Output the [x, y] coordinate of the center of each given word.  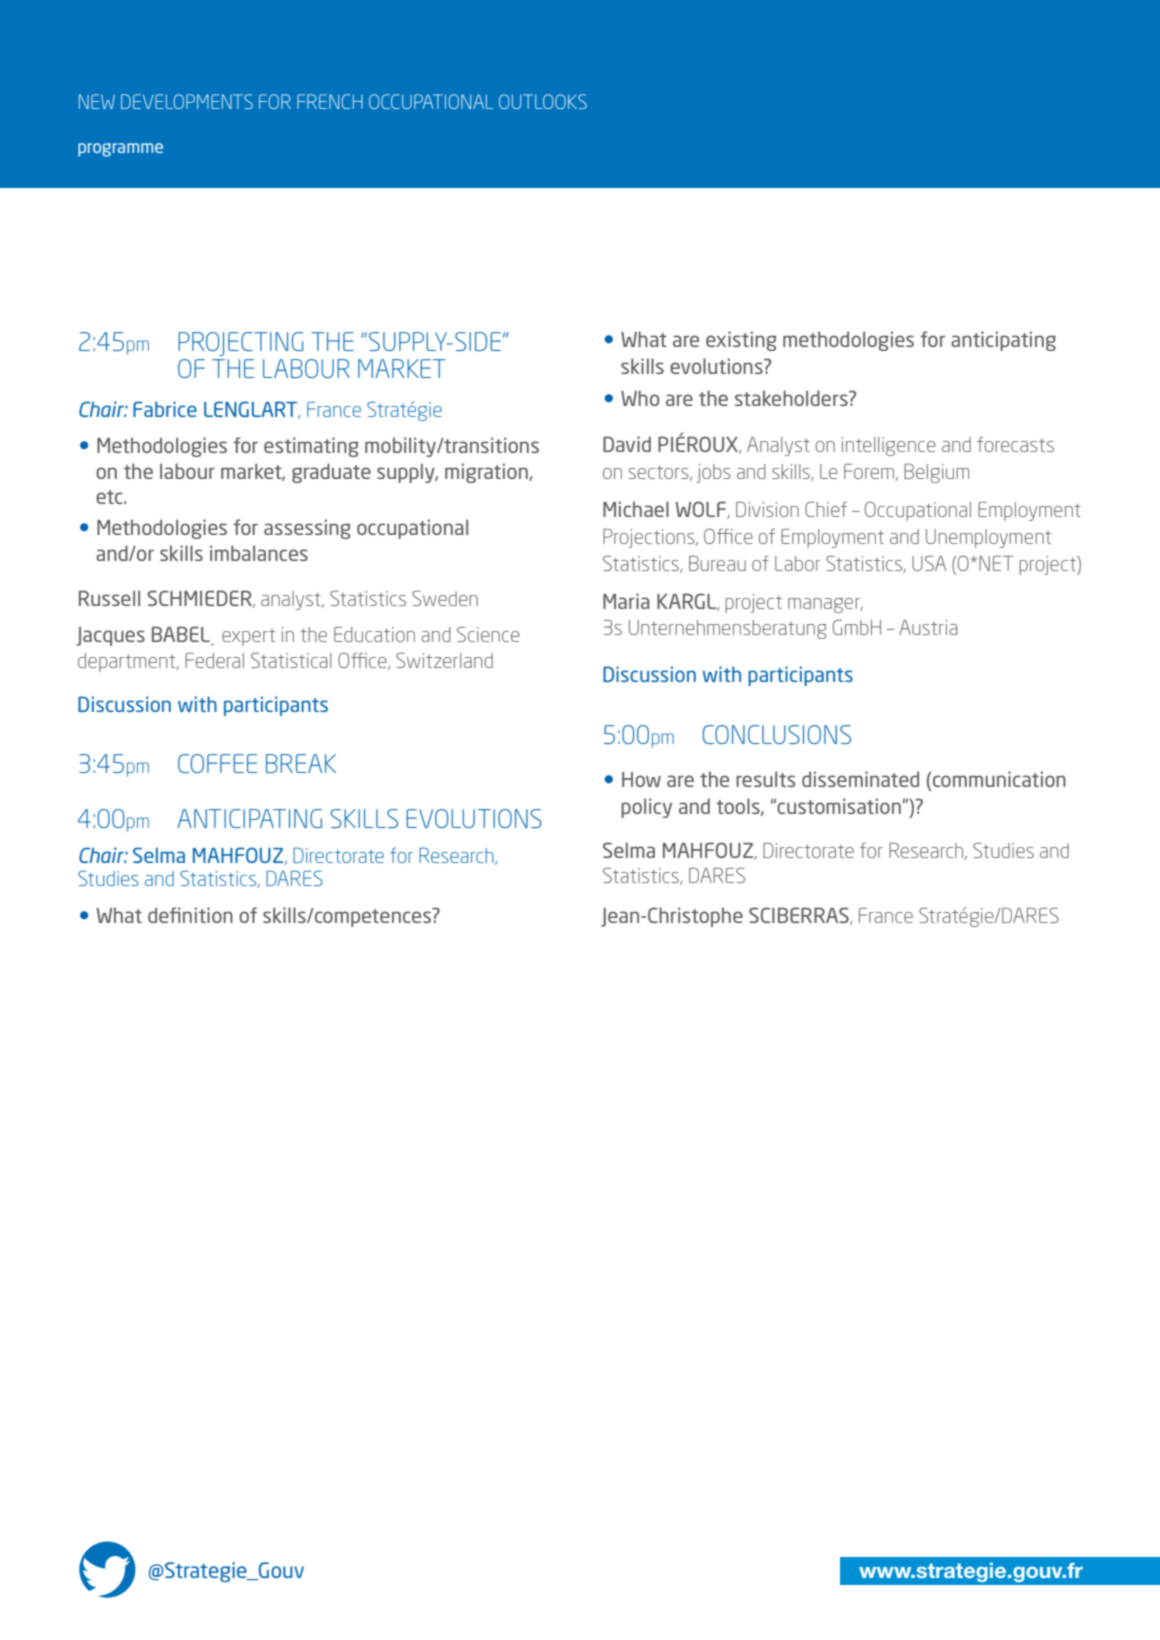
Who [640, 398]
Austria [928, 627]
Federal [214, 660]
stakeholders [792, 398]
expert [248, 637]
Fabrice [165, 409]
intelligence [889, 446]
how [641, 779]
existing [741, 341]
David [627, 444]
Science [488, 634]
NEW [97, 101]
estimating [311, 447]
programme [120, 150]
